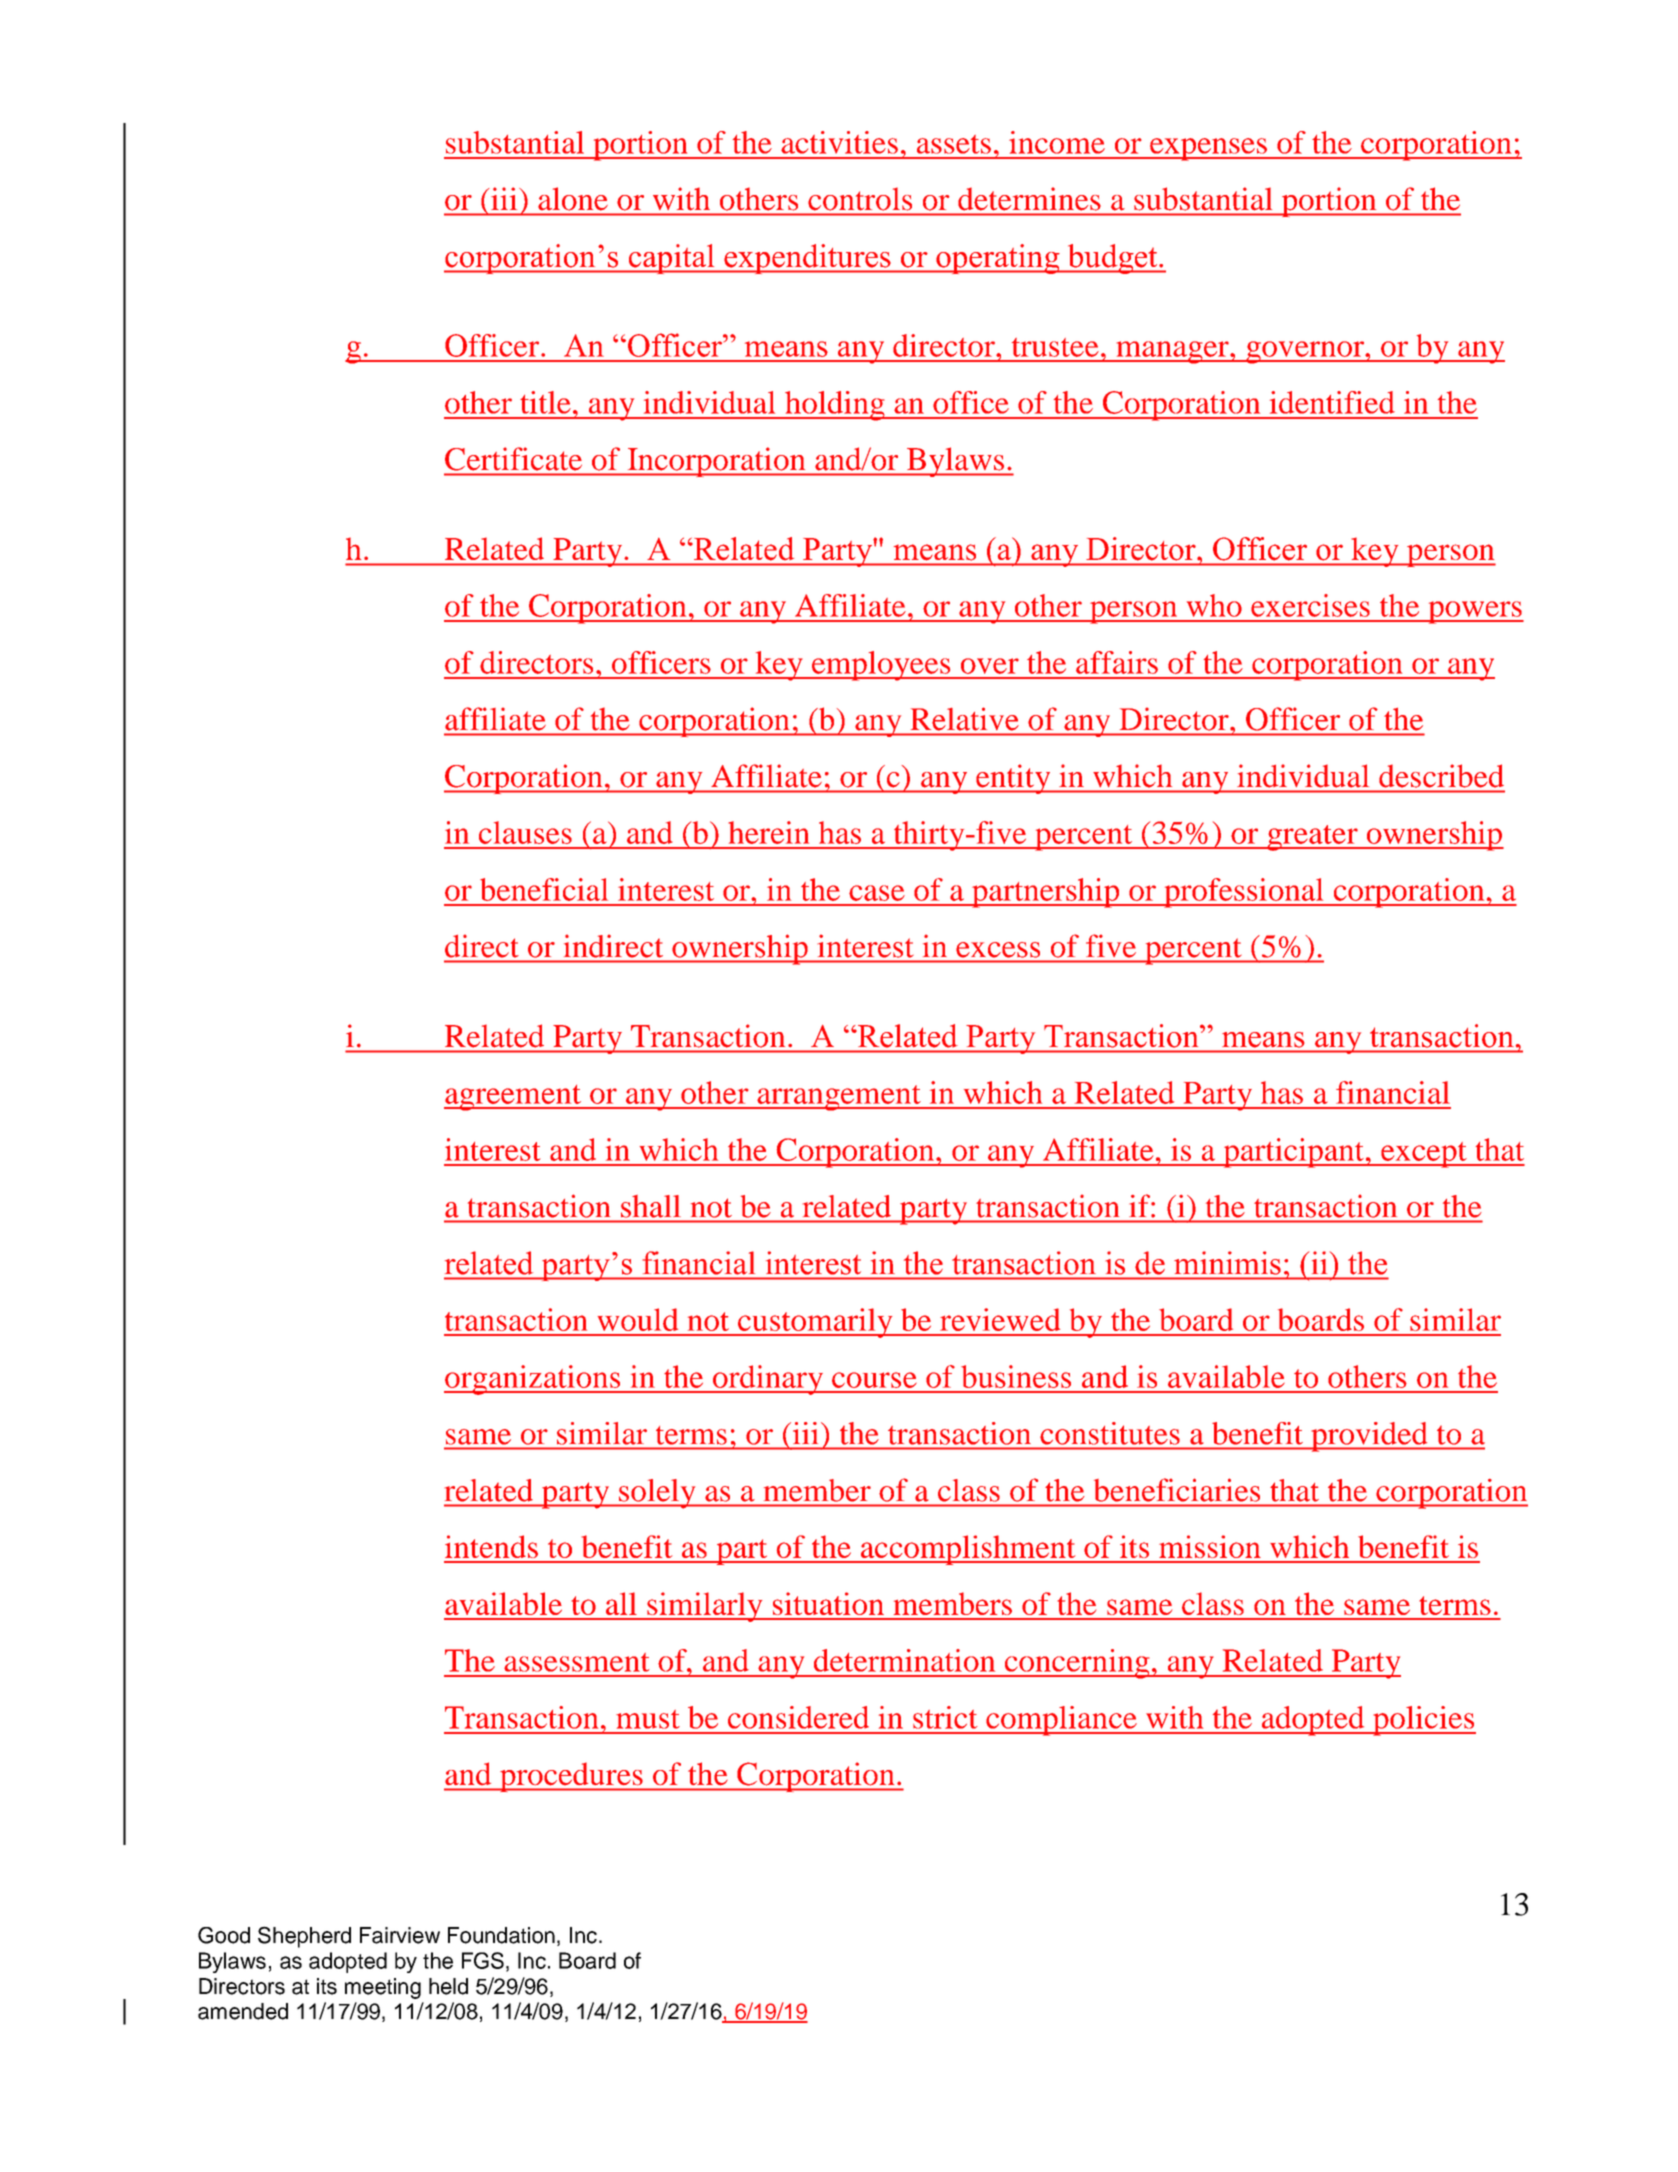  I want to click on greater, so click(1312, 838).
